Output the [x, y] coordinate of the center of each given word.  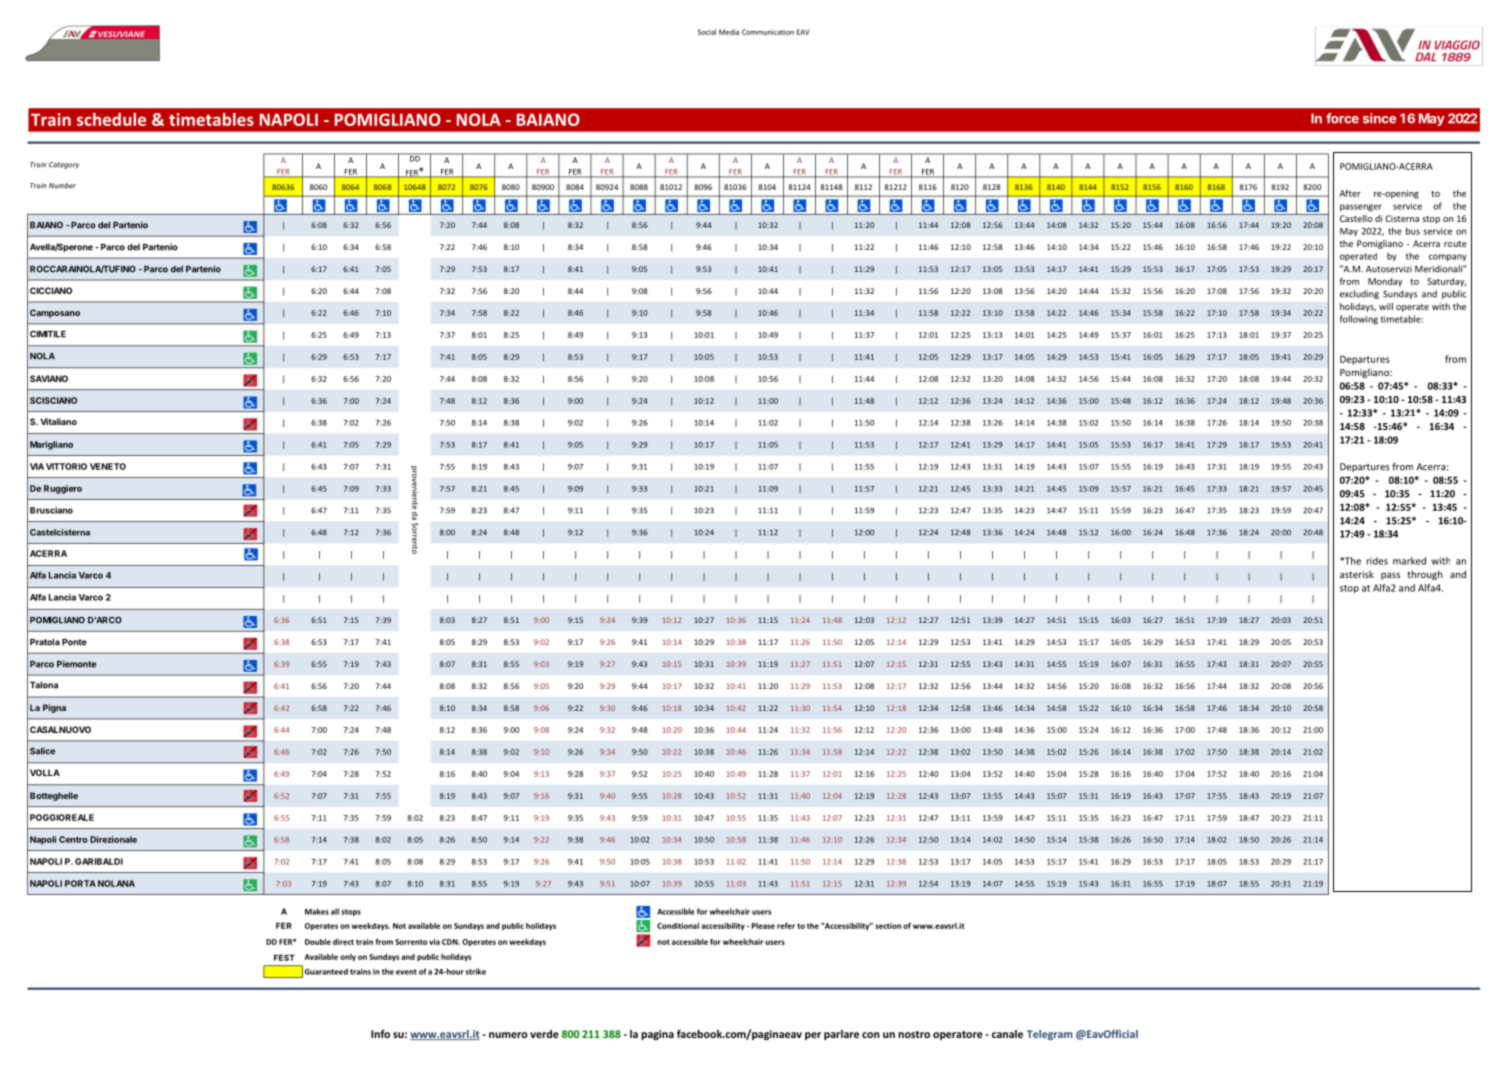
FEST [284, 957]
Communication [768, 32]
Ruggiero [63, 489]
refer [786, 925]
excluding [1359, 294]
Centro [73, 839]
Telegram [1050, 1035]
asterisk [1357, 574]
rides [1377, 561]
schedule [111, 119]
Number [62, 186]
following [1359, 320]
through [1425, 575]
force [1342, 118]
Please [763, 926]
